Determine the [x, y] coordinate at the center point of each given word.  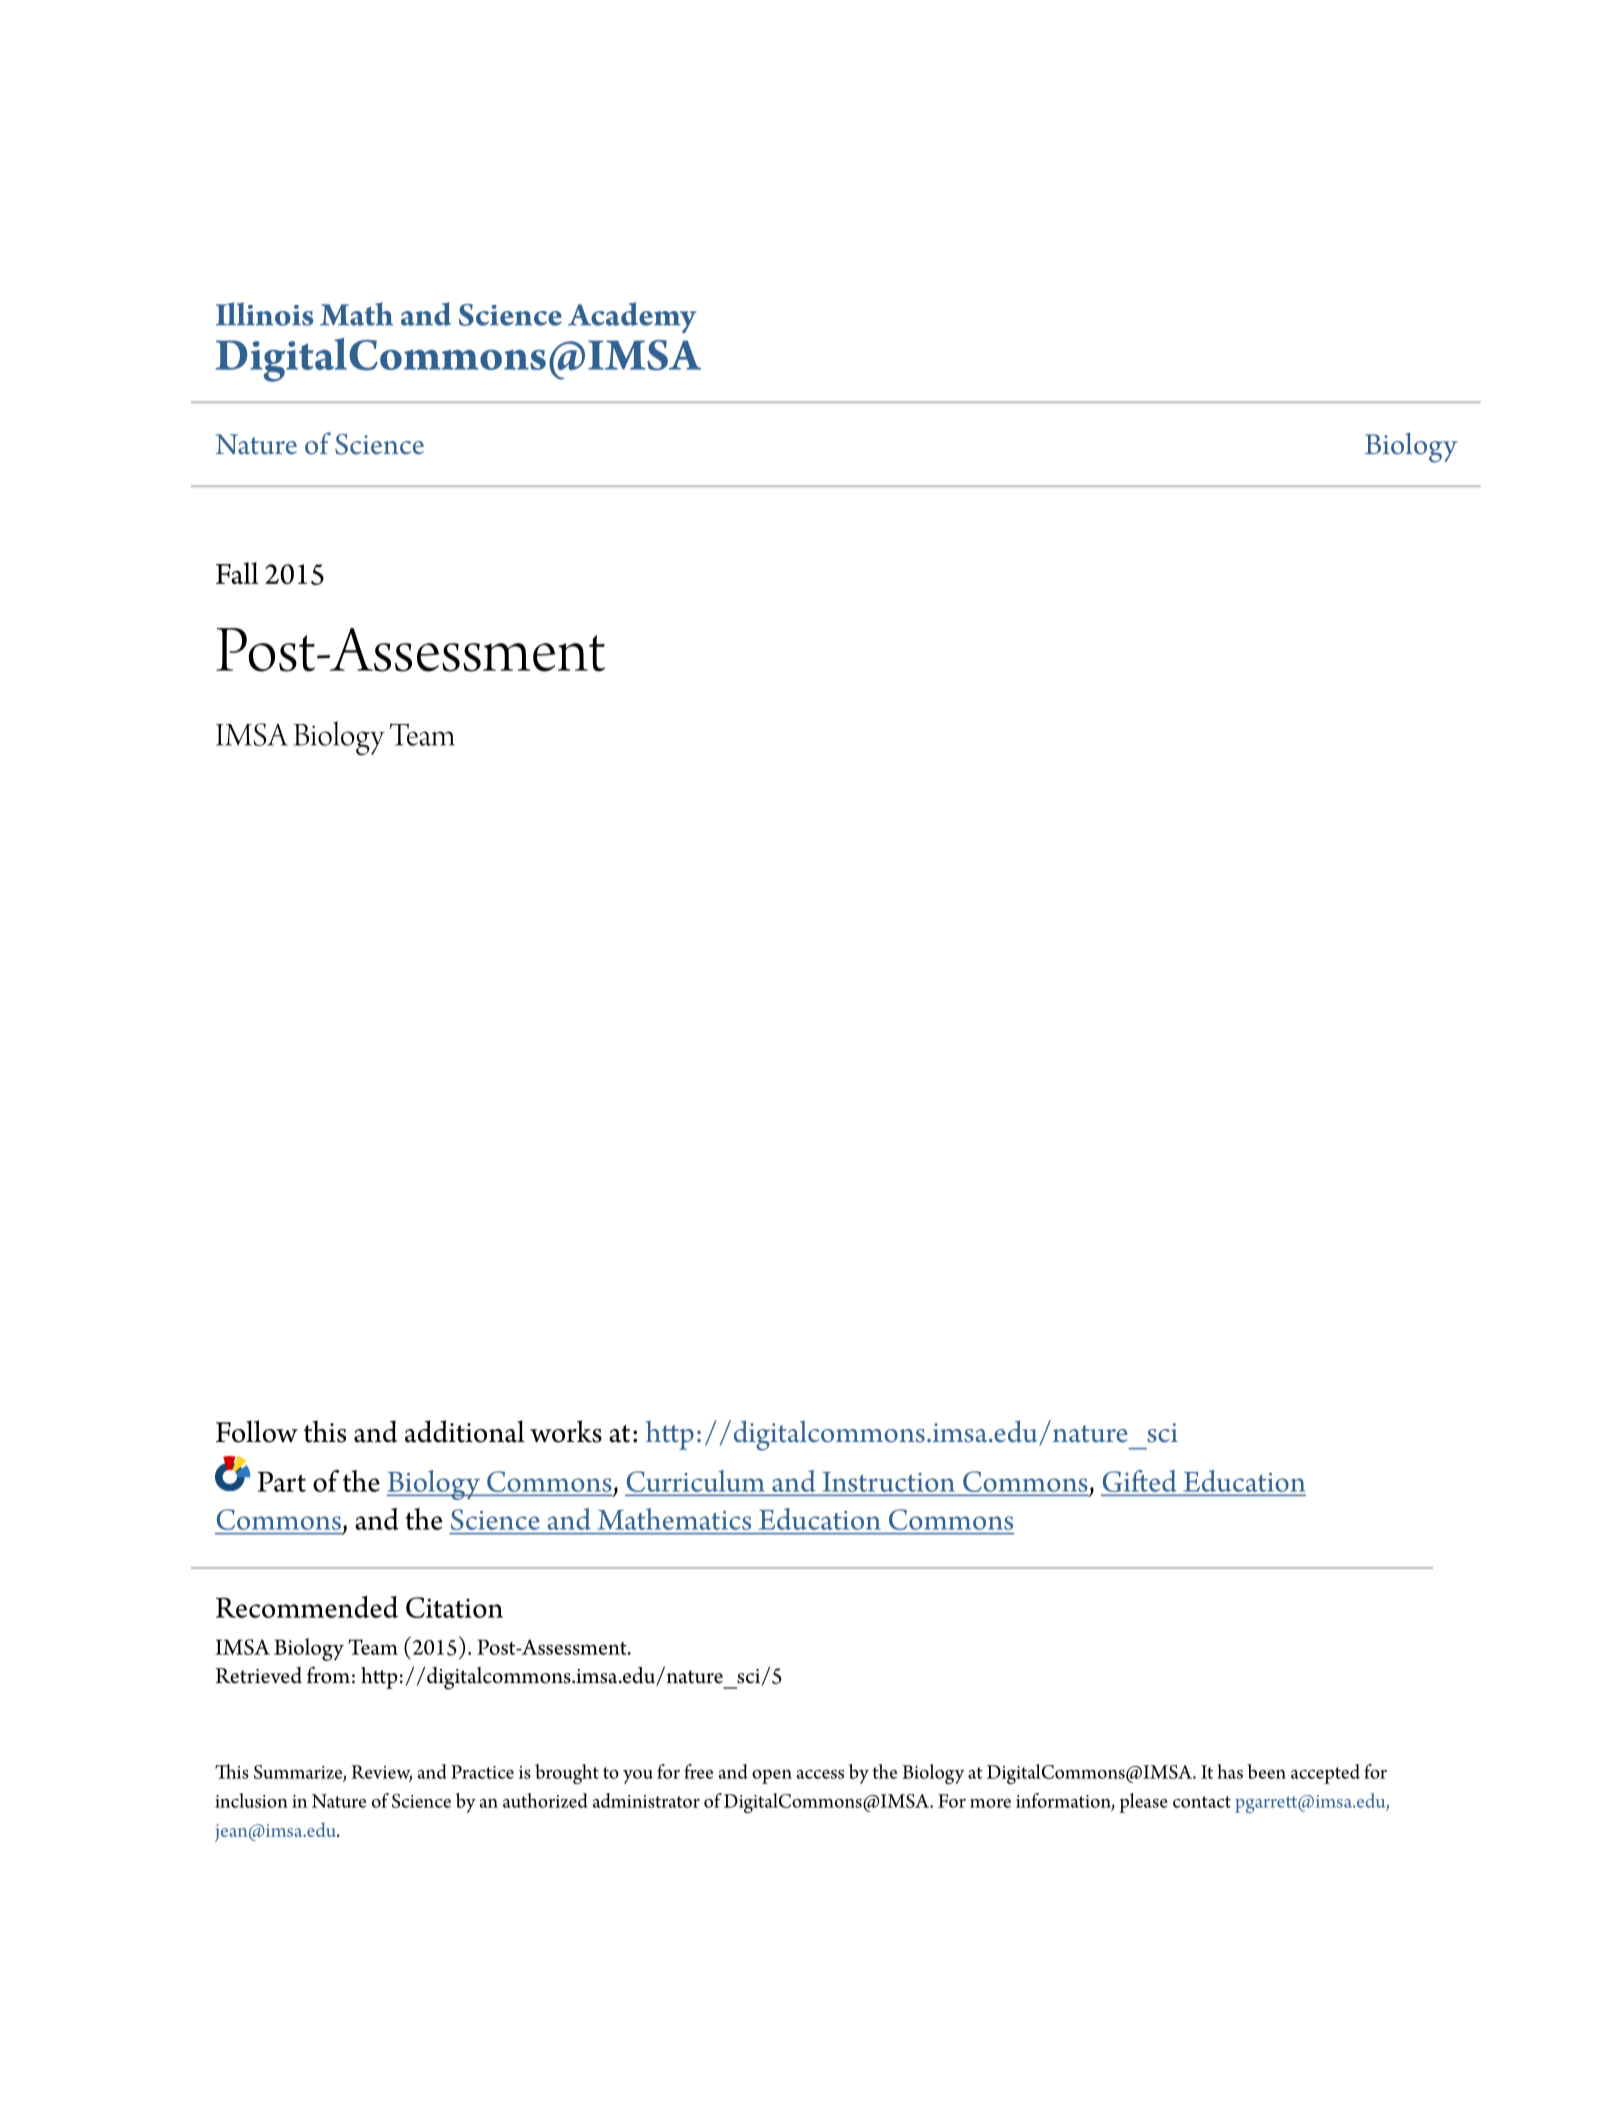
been [1266, 1771]
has [1230, 1771]
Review [381, 1773]
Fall [237, 573]
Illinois [265, 314]
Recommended [307, 1607]
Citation [454, 1607]
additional [465, 1431]
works [566, 1431]
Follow [257, 1431]
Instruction [888, 1482]
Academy [632, 317]
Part [281, 1482]
